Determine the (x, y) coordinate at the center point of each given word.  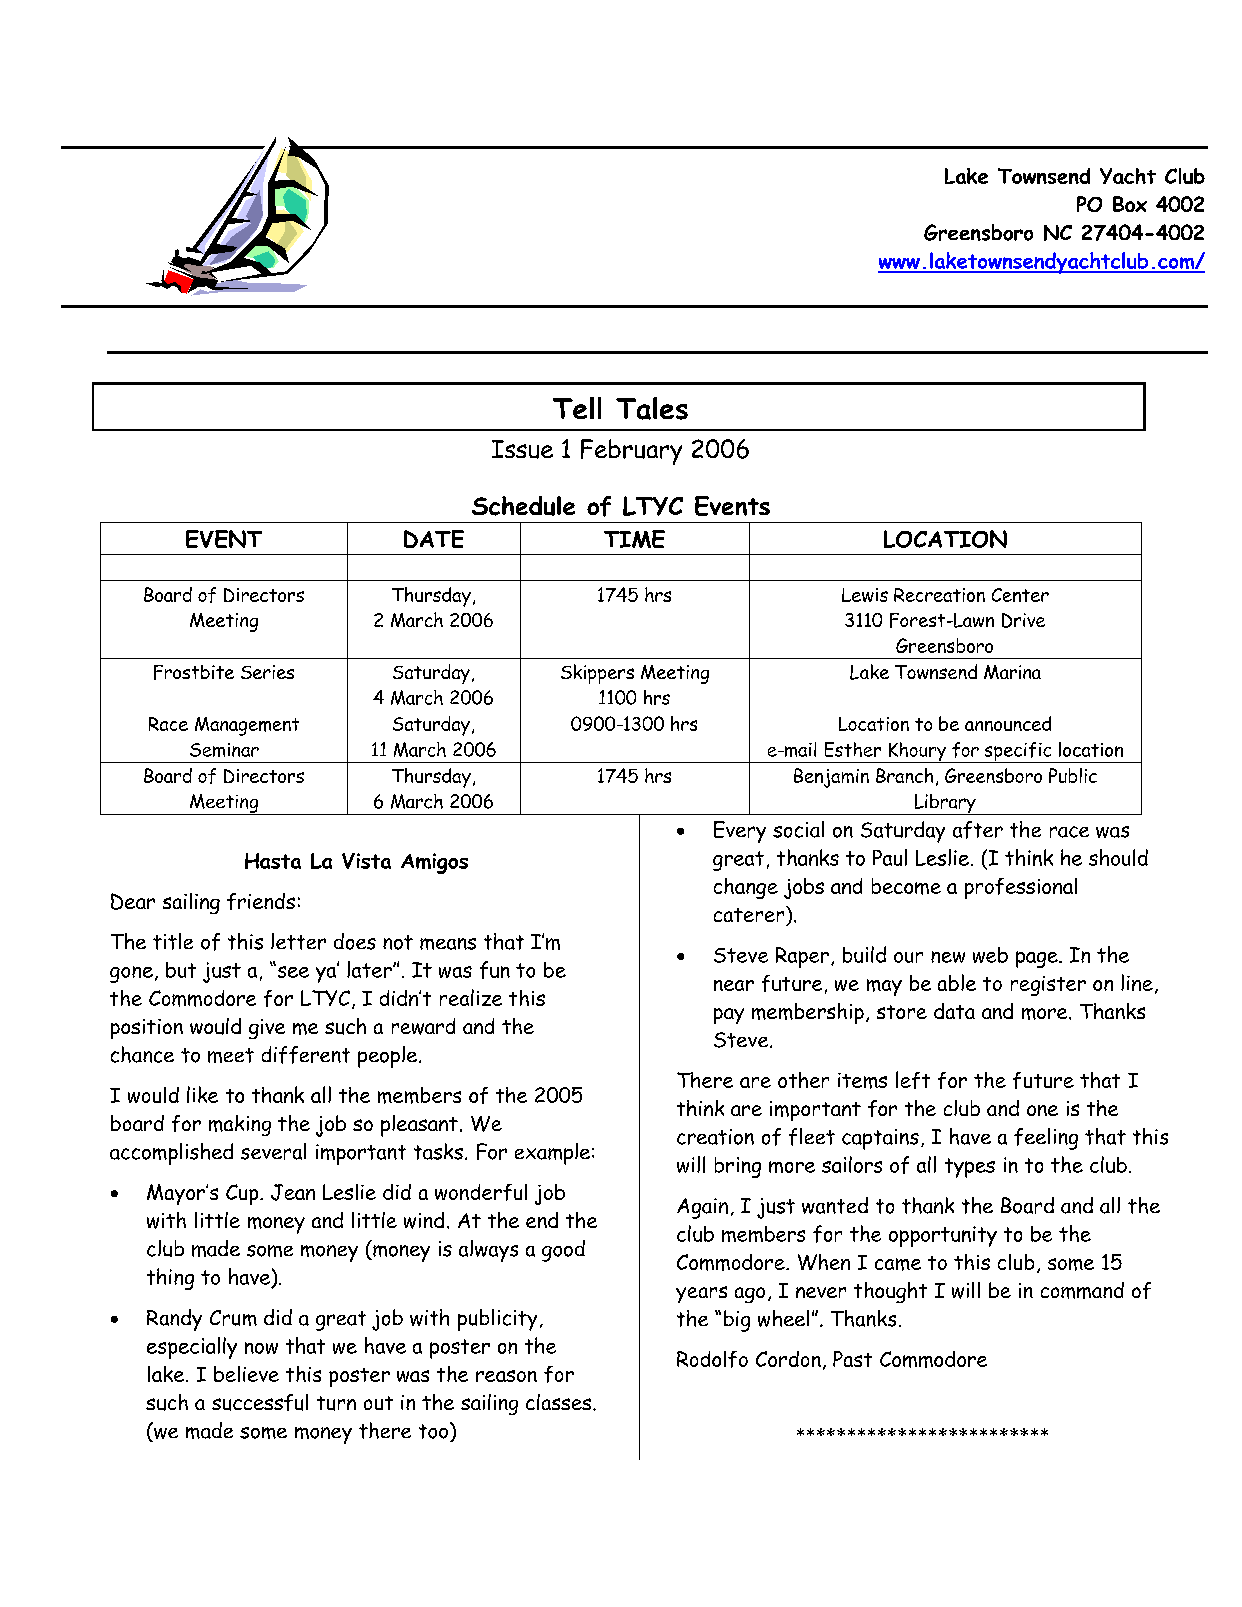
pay (729, 1016)
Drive (1023, 620)
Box (1130, 204)
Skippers (597, 674)
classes (560, 1402)
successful (260, 1402)
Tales (652, 408)
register (1048, 986)
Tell (577, 408)
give (267, 1029)
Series (267, 672)
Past (852, 1359)
